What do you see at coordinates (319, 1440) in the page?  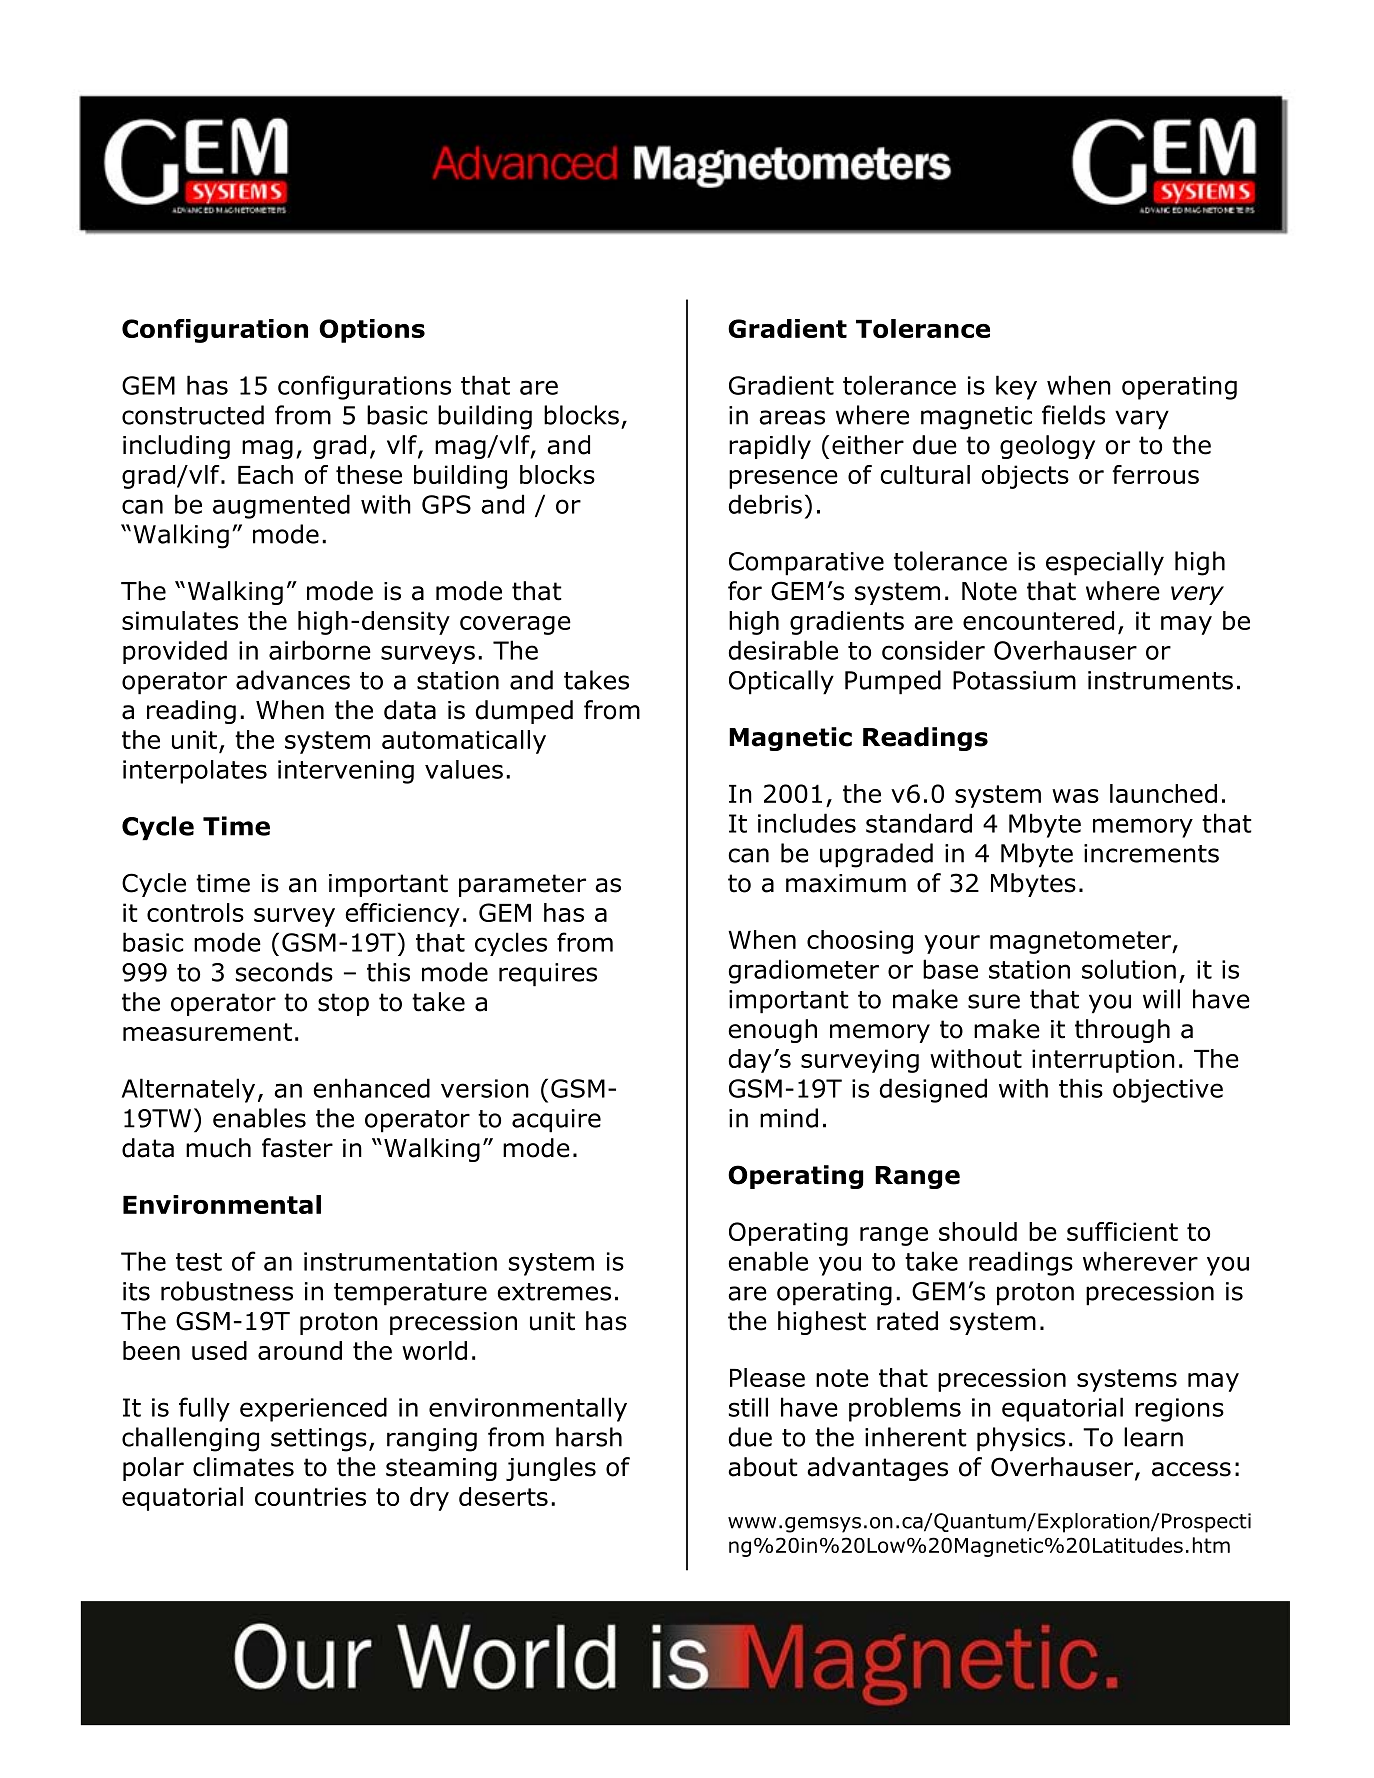 I see `settings` at bounding box center [319, 1440].
